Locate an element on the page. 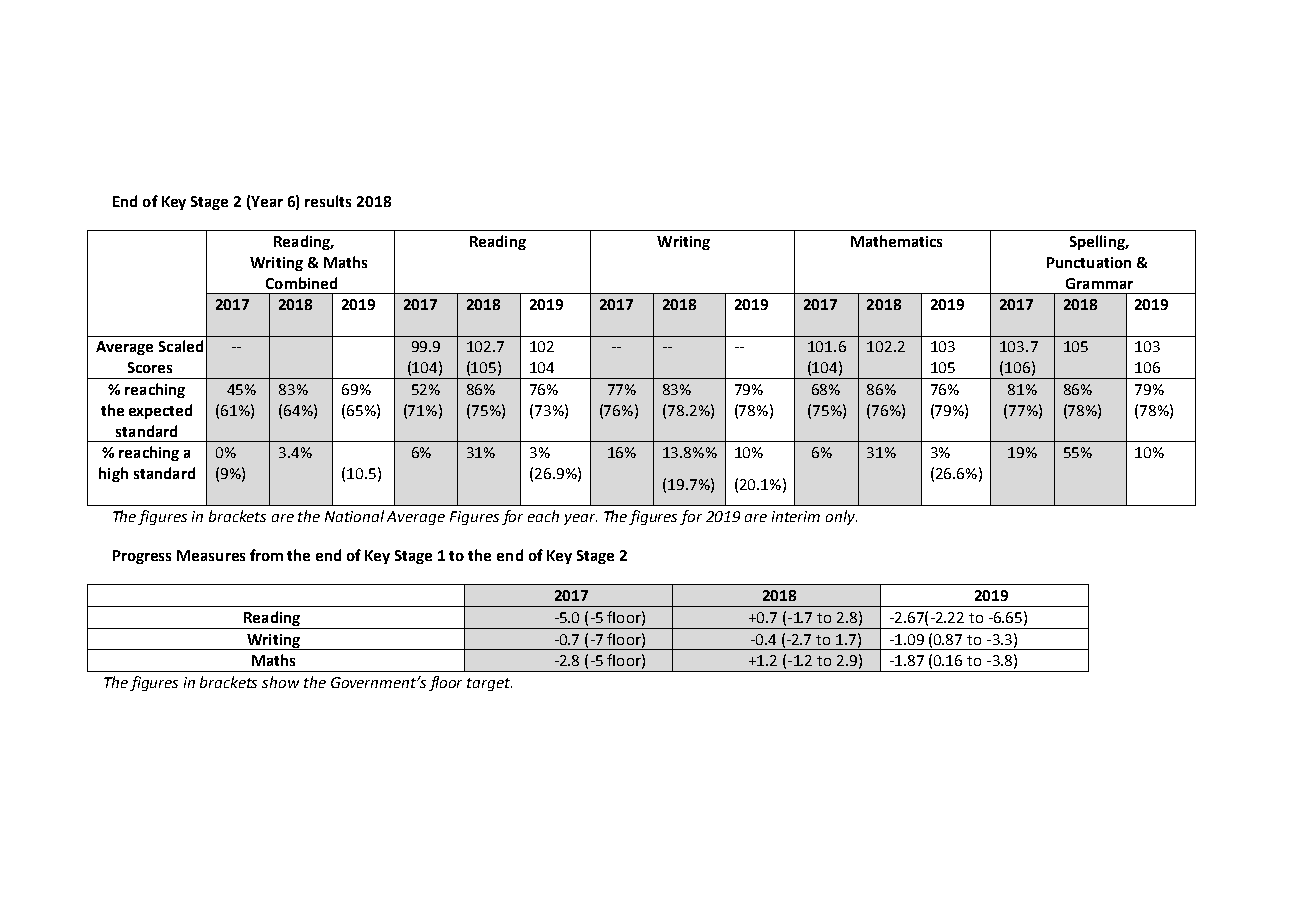 The width and height of the page is (1308, 924). Grammar is located at coordinates (1099, 283).
